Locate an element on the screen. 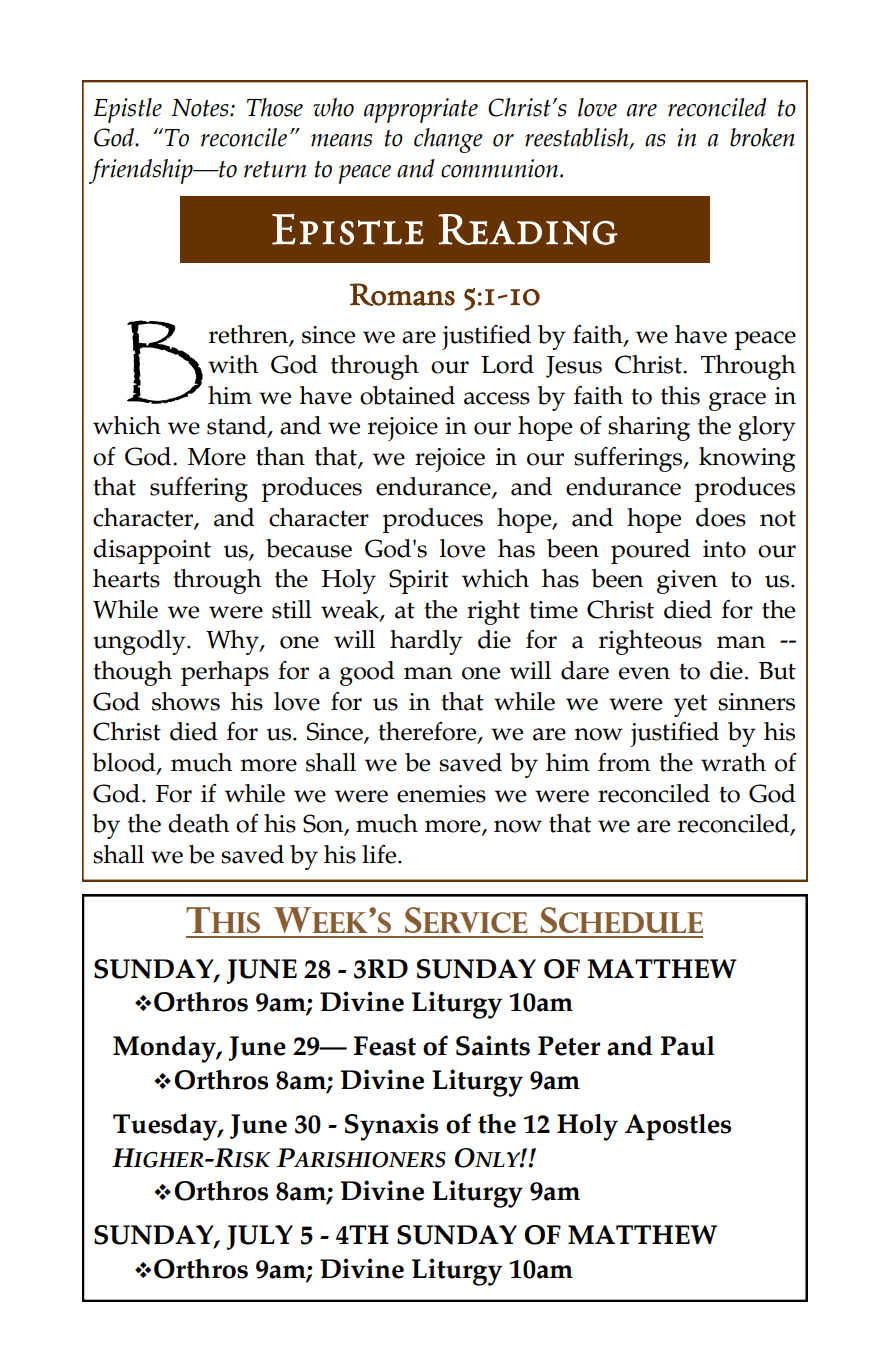 This screenshot has width=887, height=1372. JULY is located at coordinates (260, 1237).
